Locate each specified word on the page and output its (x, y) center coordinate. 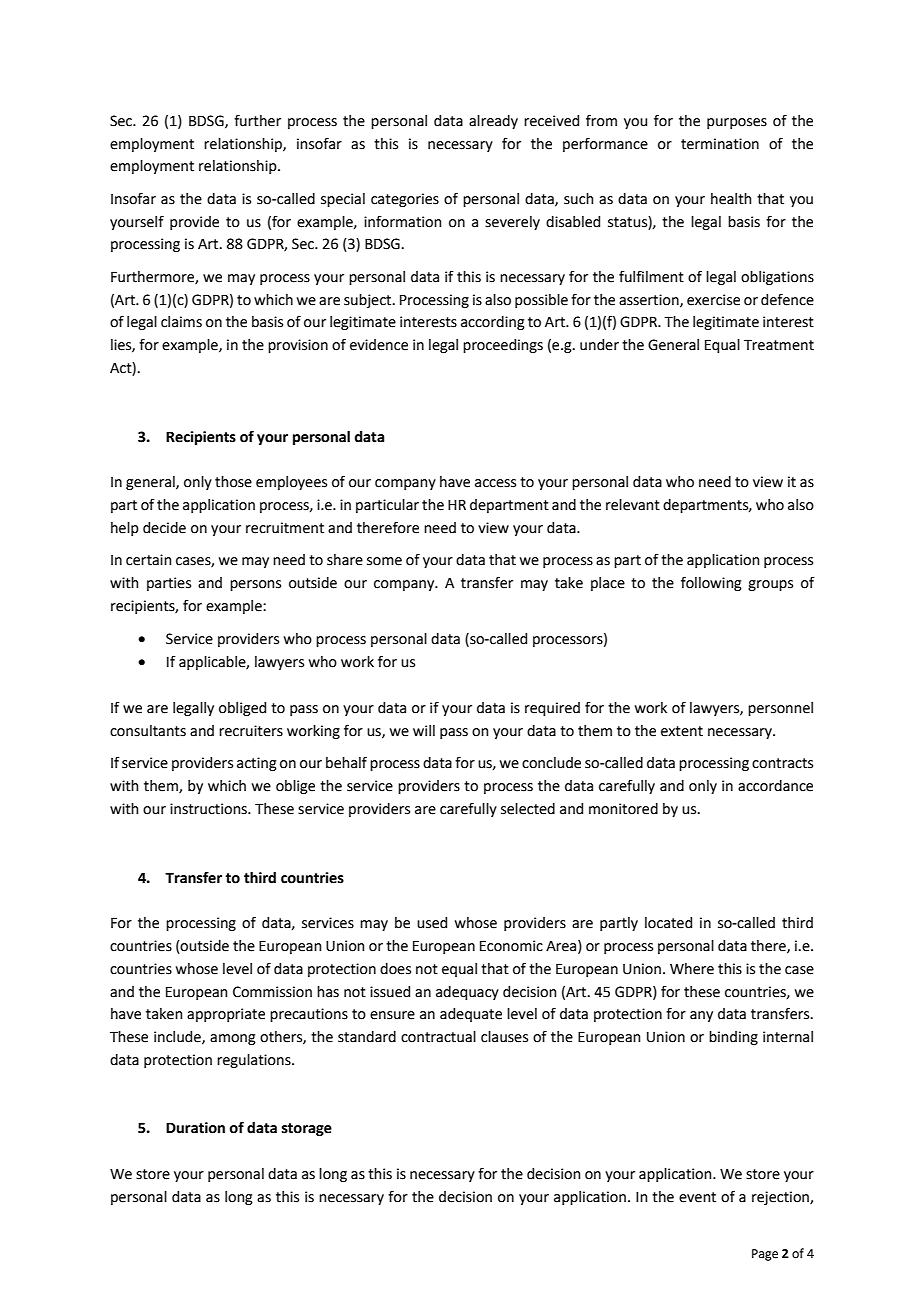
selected (528, 809)
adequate (471, 1015)
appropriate (226, 1015)
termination (720, 144)
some (384, 561)
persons (255, 585)
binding (733, 1038)
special (343, 200)
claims (181, 322)
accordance (775, 786)
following (711, 583)
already (493, 122)
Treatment (779, 345)
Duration (195, 1128)
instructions (210, 809)
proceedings (503, 346)
